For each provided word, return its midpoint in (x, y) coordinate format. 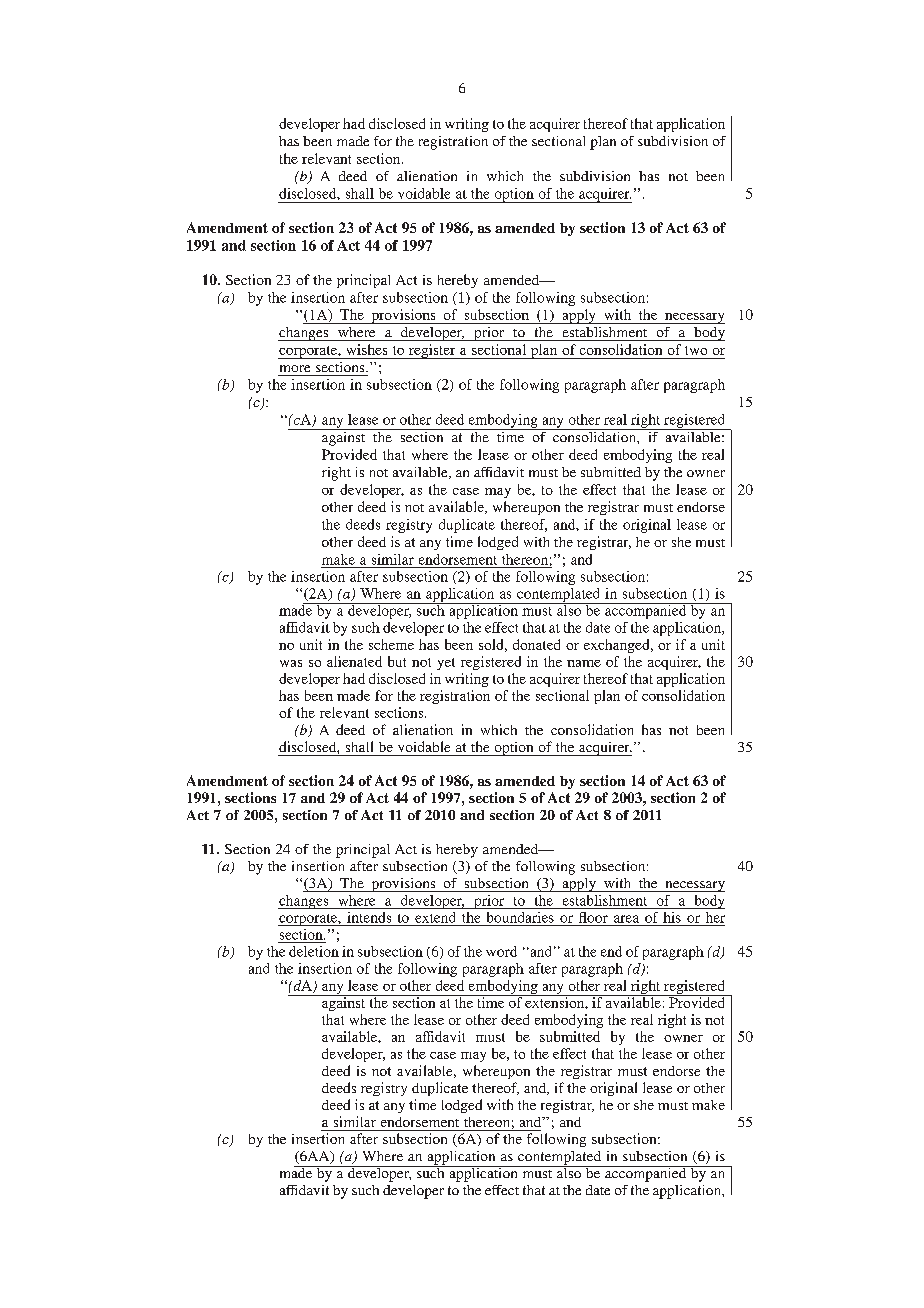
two (696, 350)
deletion (314, 951)
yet (446, 664)
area (626, 919)
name (584, 663)
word (501, 951)
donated (536, 644)
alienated (354, 661)
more (295, 368)
